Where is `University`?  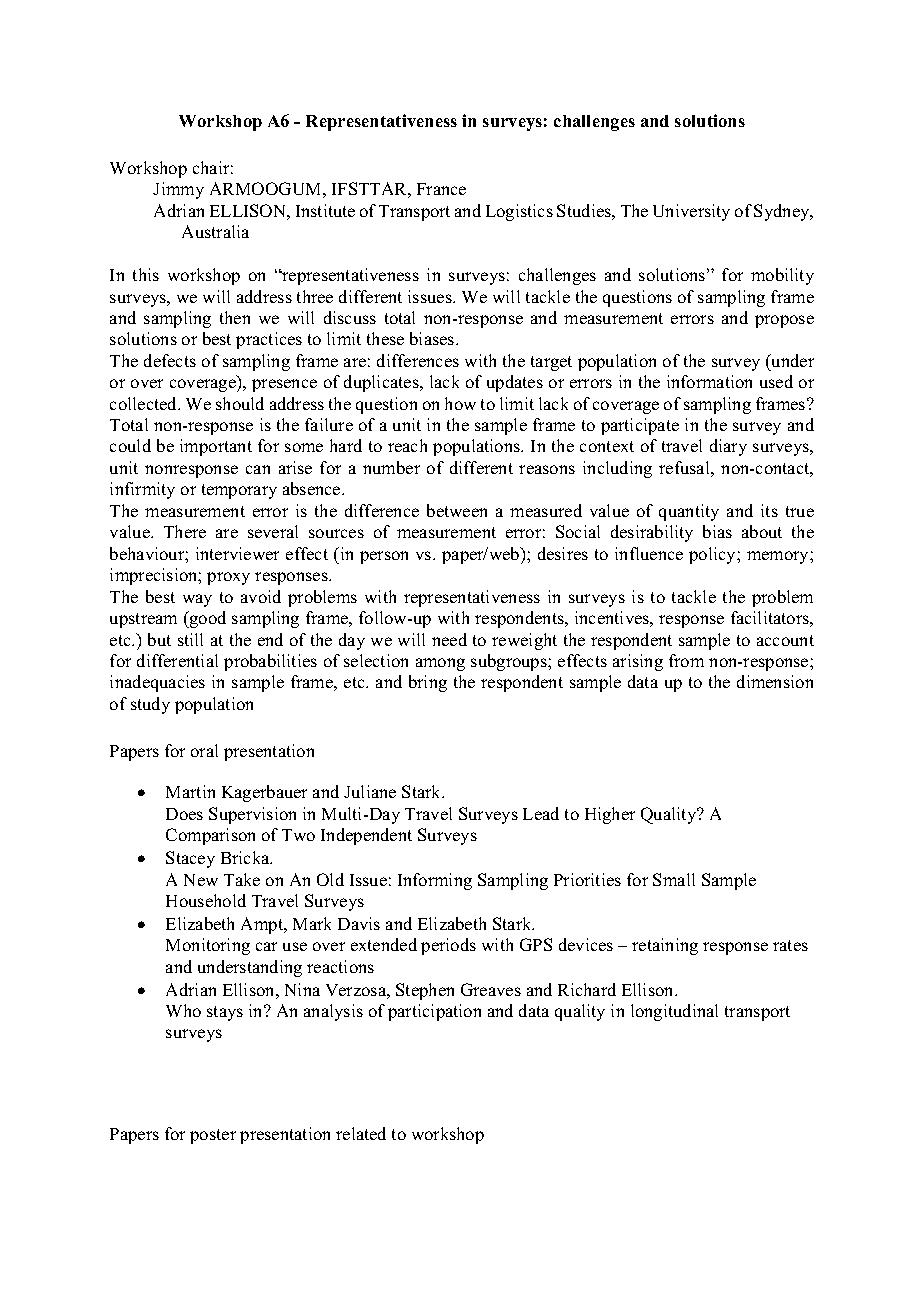 University is located at coordinates (691, 212).
